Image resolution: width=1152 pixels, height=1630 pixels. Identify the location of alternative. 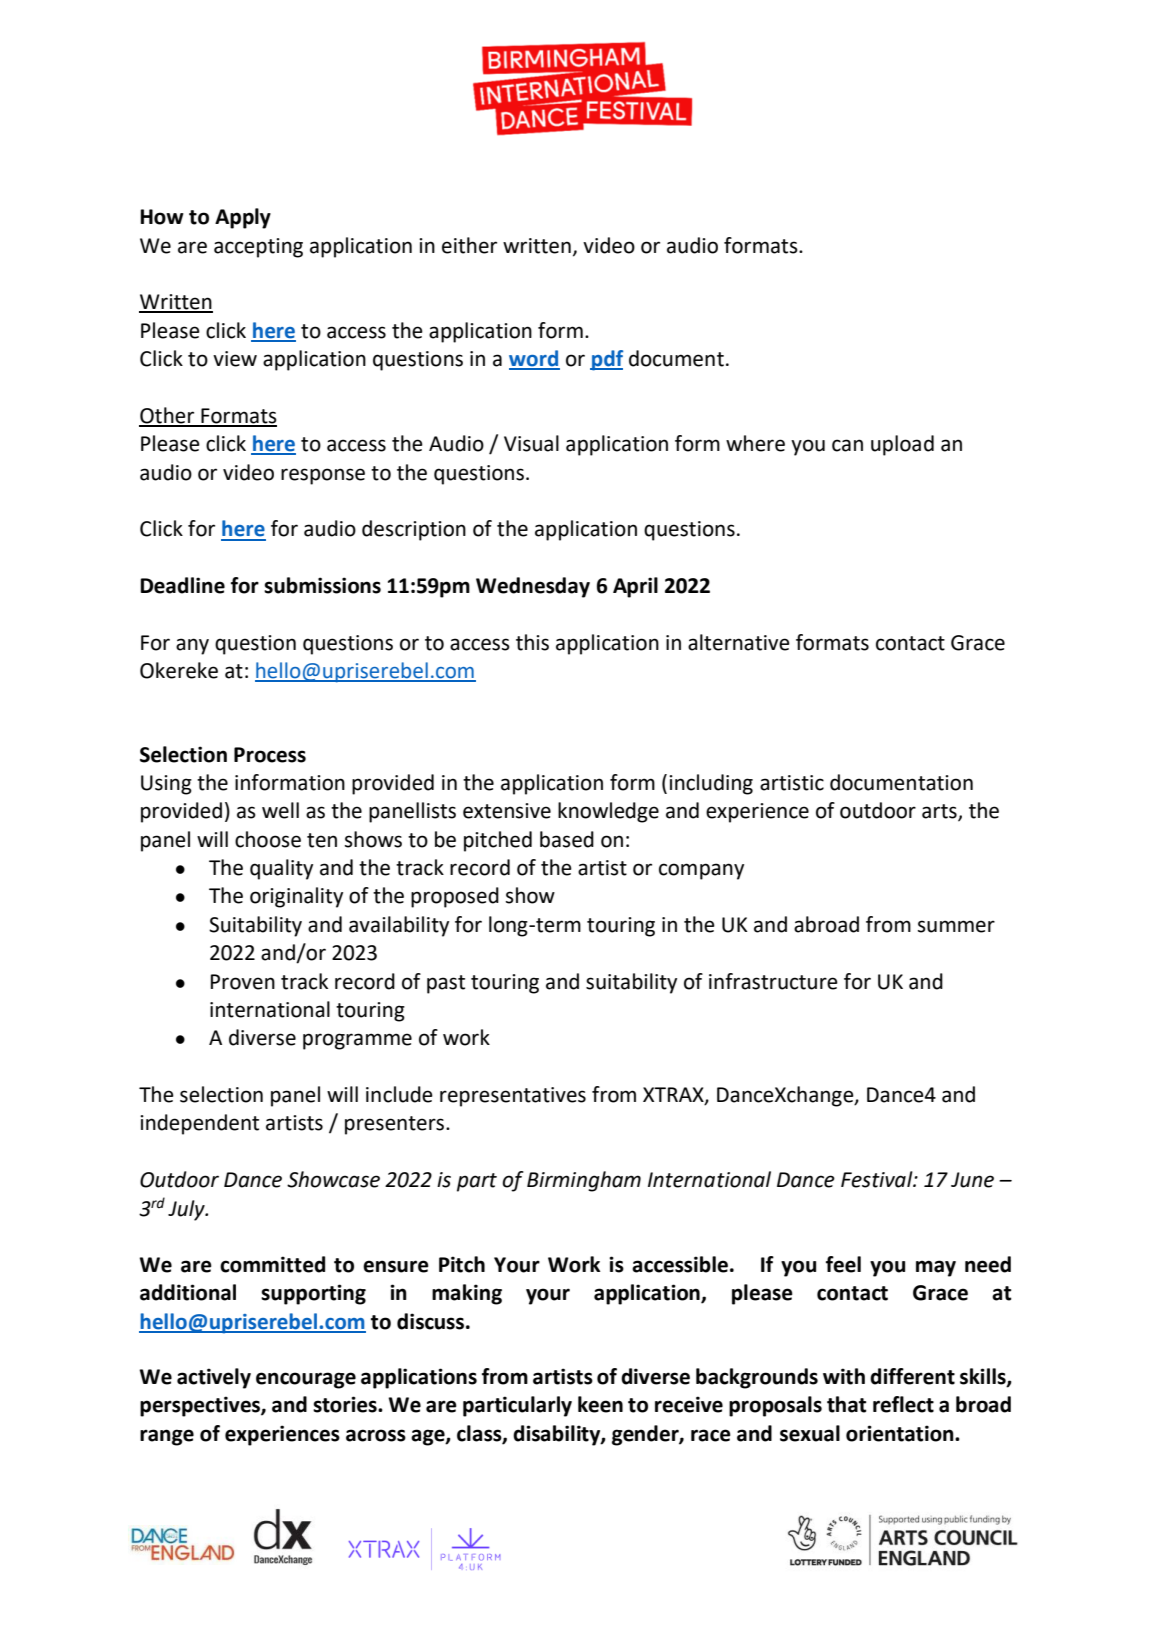
(739, 642).
